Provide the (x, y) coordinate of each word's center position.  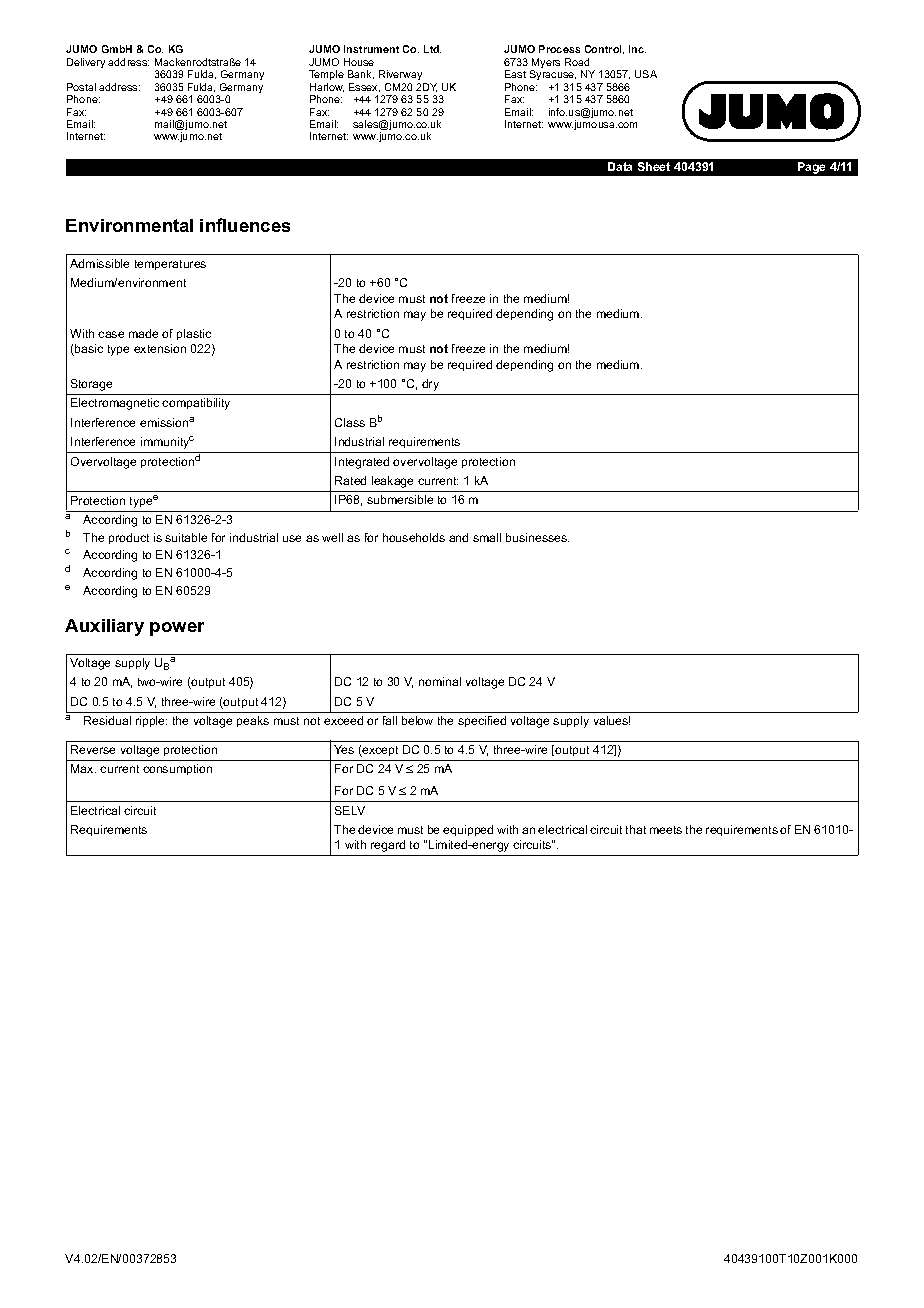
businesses (537, 537)
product (129, 538)
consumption (177, 769)
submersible (400, 499)
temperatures (170, 265)
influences (245, 225)
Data (620, 166)
